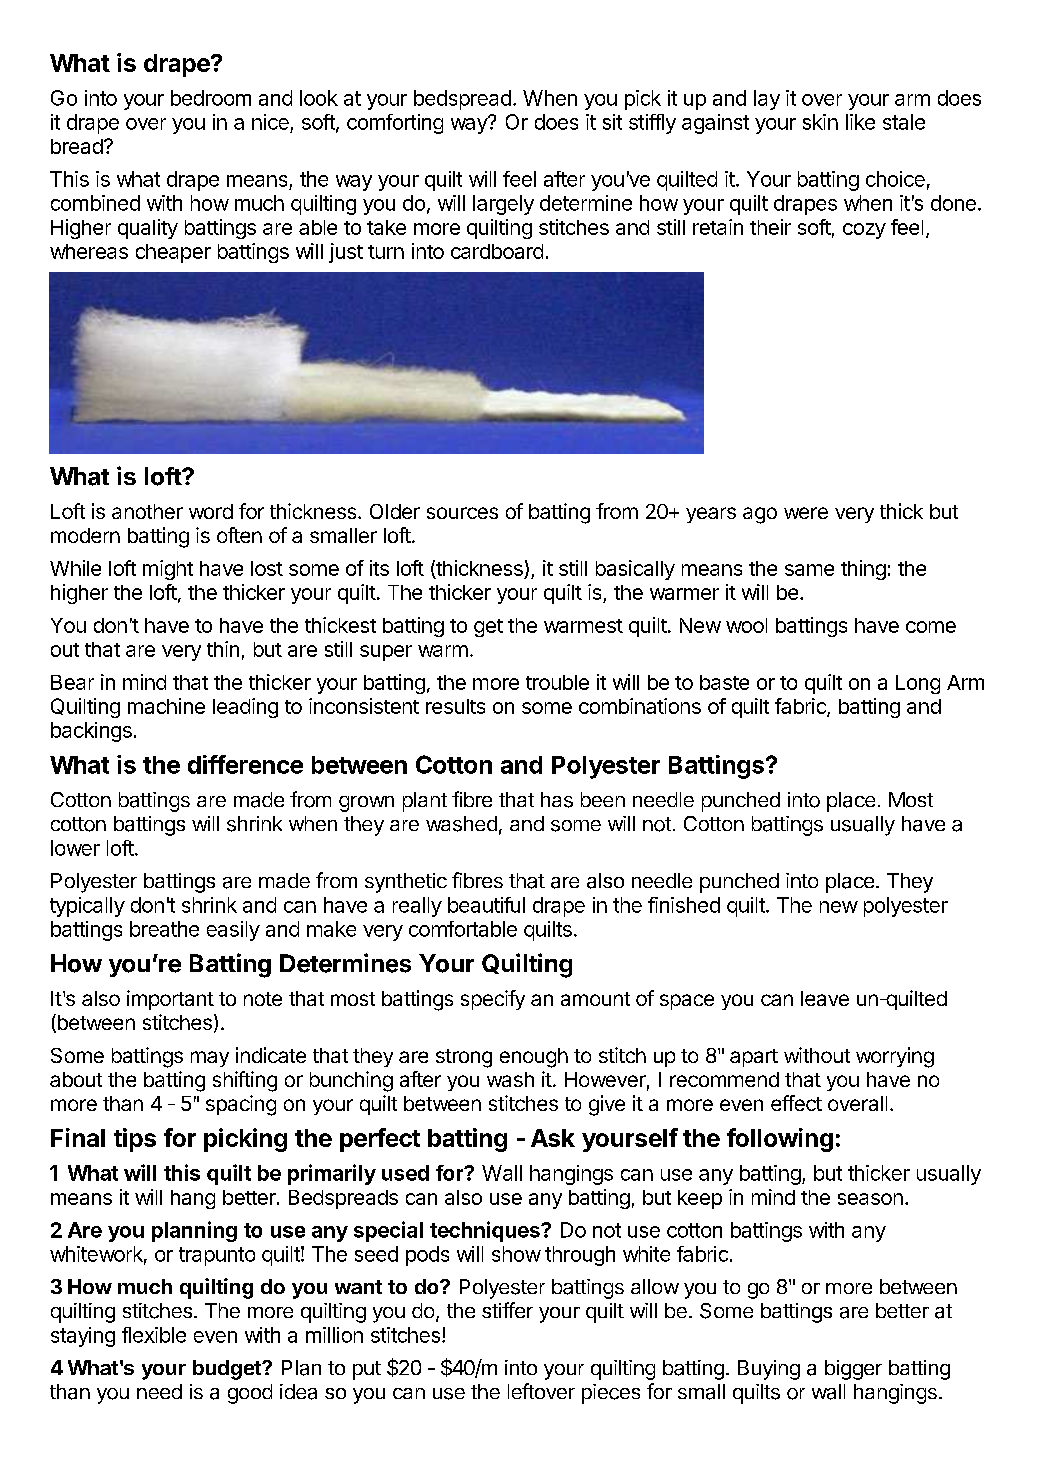 The height and width of the page is (1469, 1038). What do you see at coordinates (507, 1310) in the page?
I see `stiffer` at bounding box center [507, 1310].
